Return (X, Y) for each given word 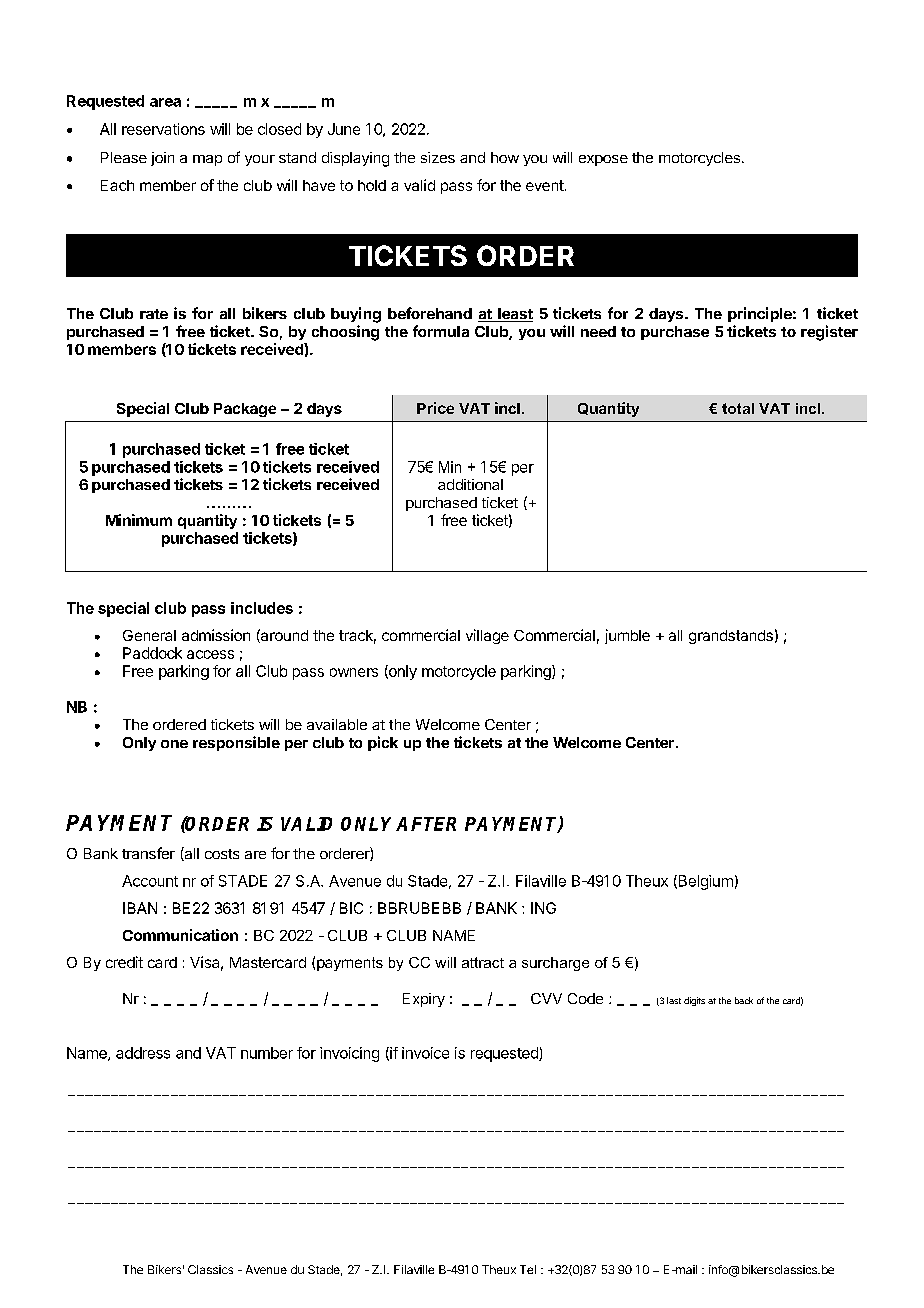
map (207, 160)
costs (222, 854)
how (505, 157)
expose (603, 160)
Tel (528, 1269)
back (744, 1000)
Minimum (139, 520)
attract (483, 962)
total (738, 408)
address (143, 1053)
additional (470, 484)
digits (694, 1001)
